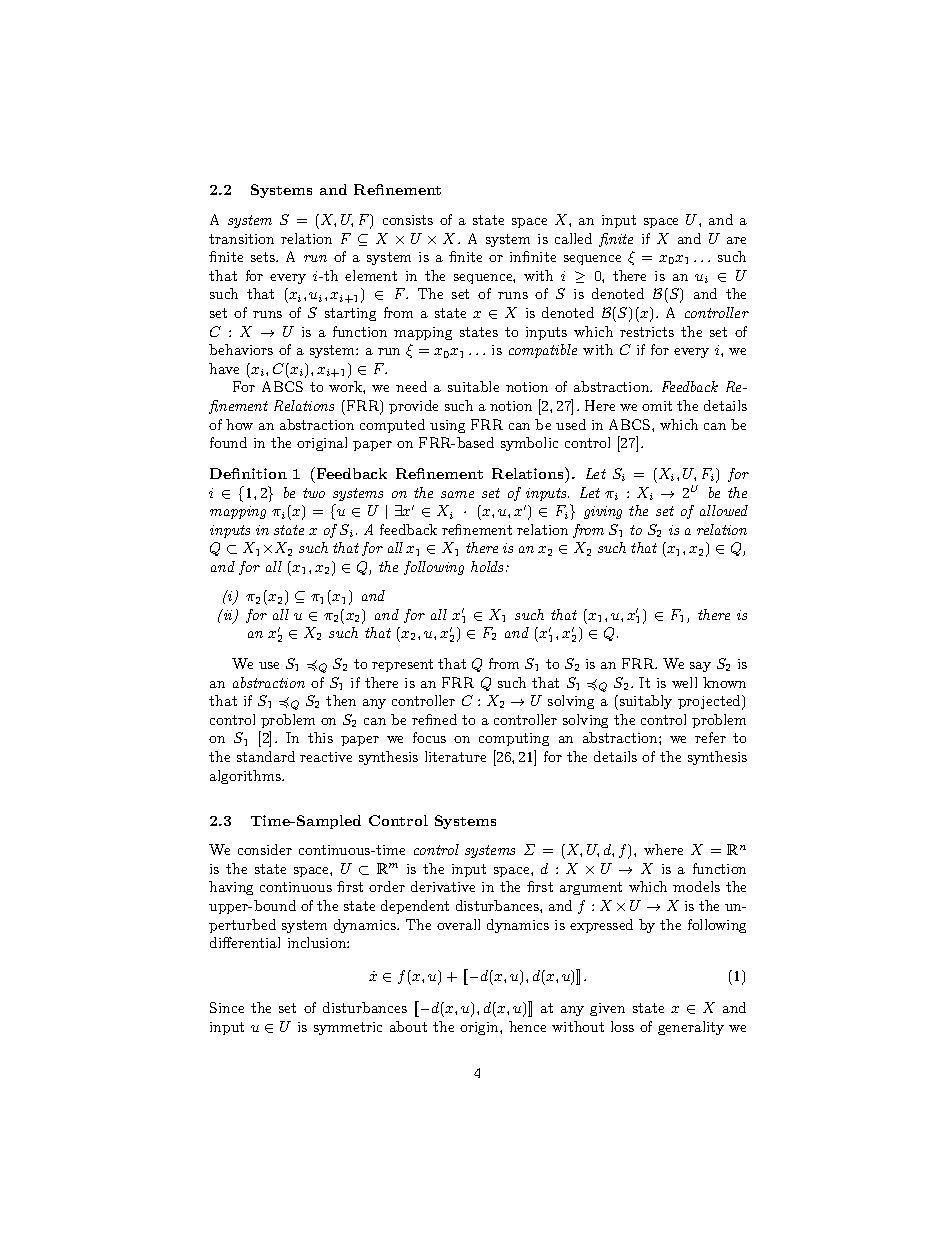 The height and width of the image is (1233, 952). Describe the element at coordinates (264, 257) in the image. I see `sets` at that location.
